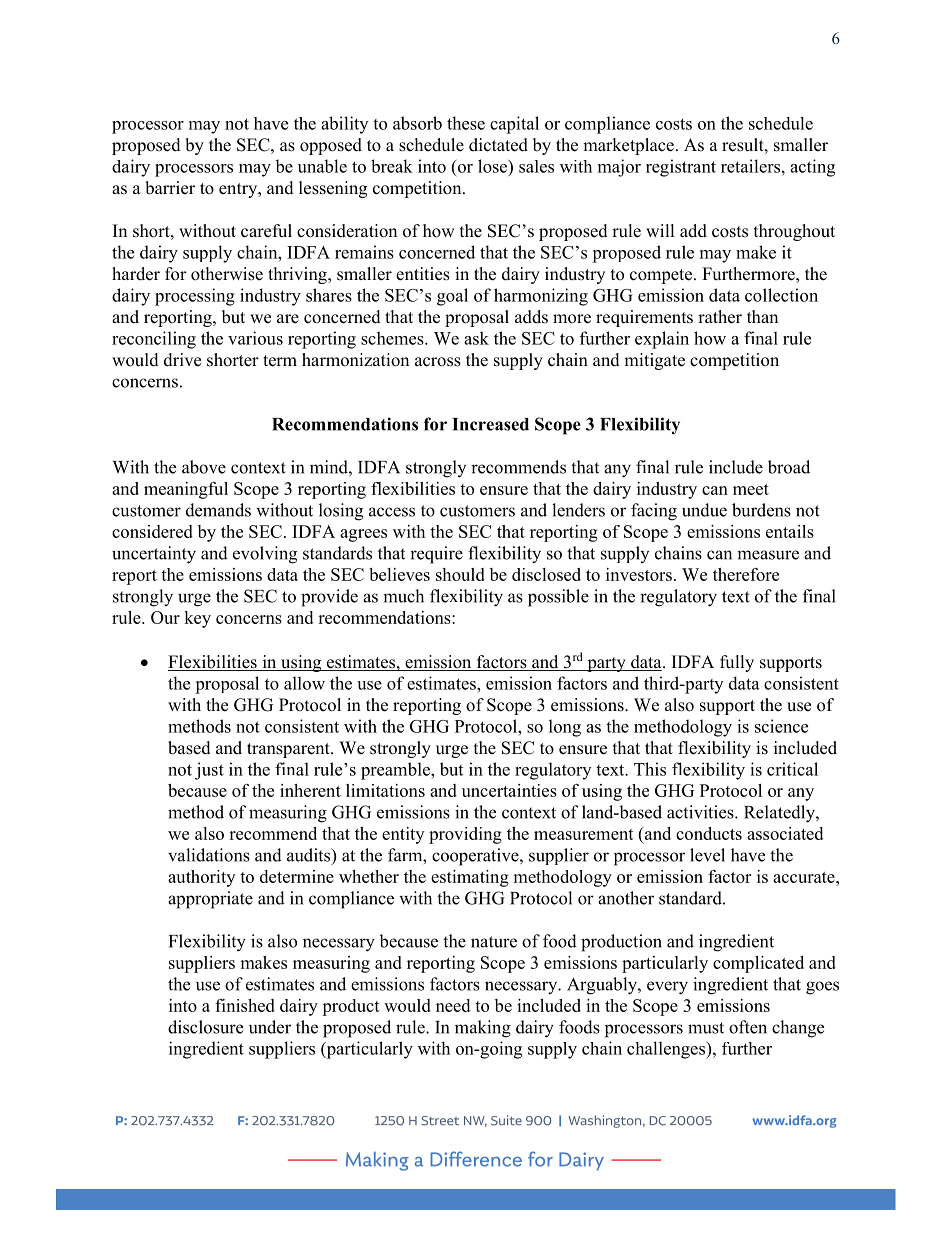 This document has width=952, height=1233. I want to click on registrant, so click(681, 168).
